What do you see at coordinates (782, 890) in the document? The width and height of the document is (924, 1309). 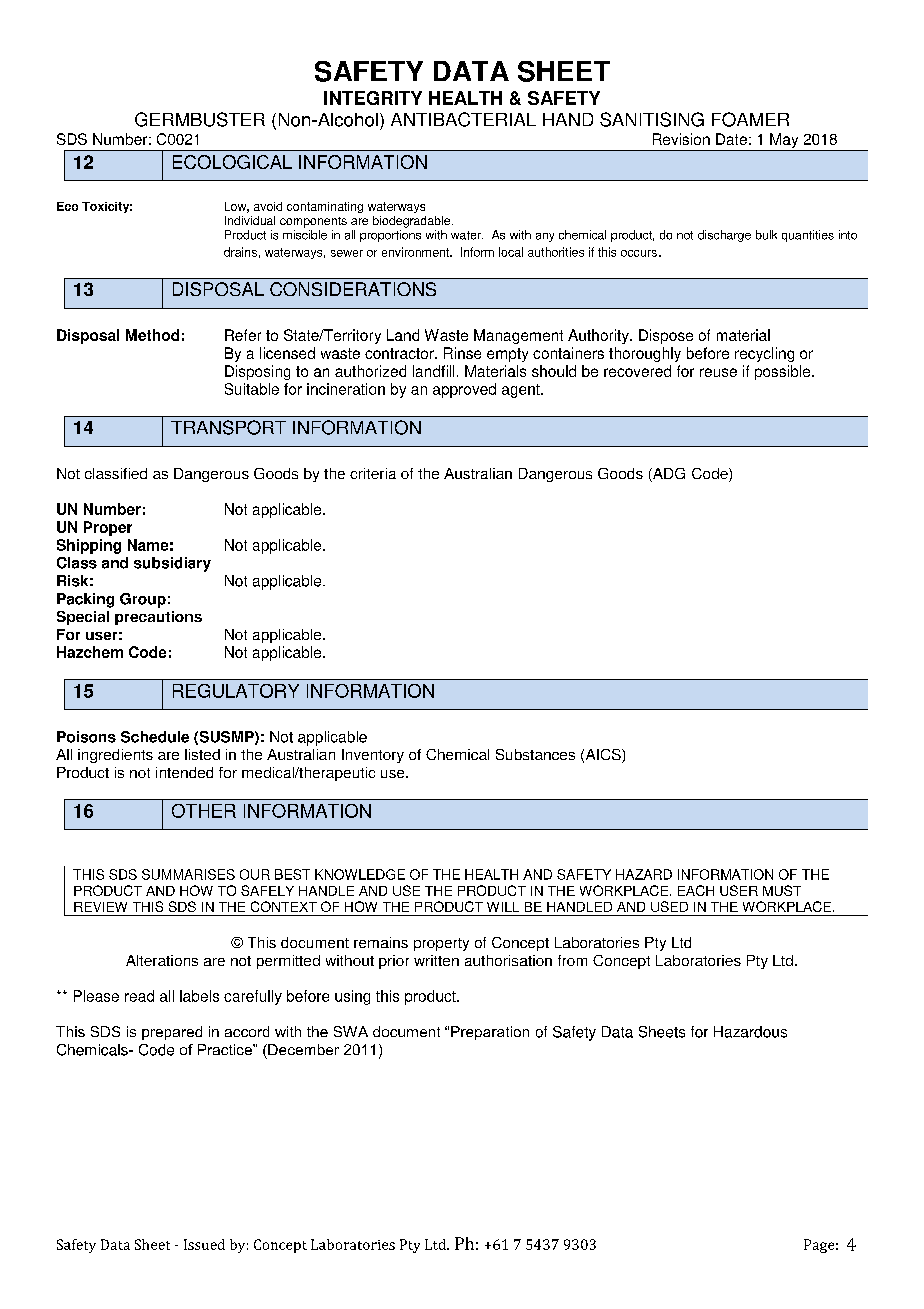 I see `MUST` at bounding box center [782, 890].
